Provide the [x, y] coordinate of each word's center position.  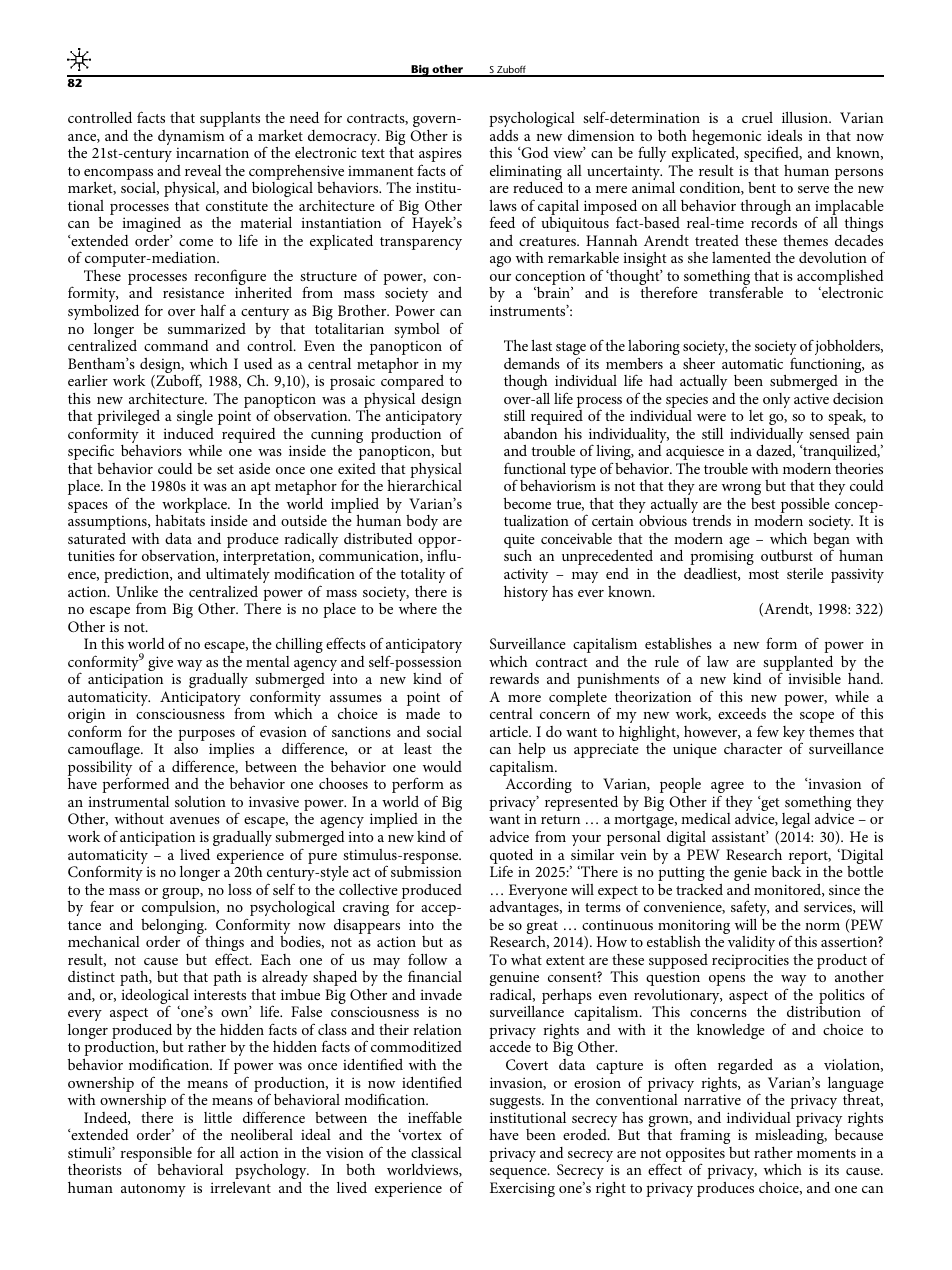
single [195, 417]
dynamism [191, 137]
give [161, 665]
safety [750, 908]
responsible [156, 1154]
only [776, 400]
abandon [530, 433]
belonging [174, 928]
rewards [514, 678]
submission [426, 871]
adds [504, 135]
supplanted [798, 664]
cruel [757, 117]
